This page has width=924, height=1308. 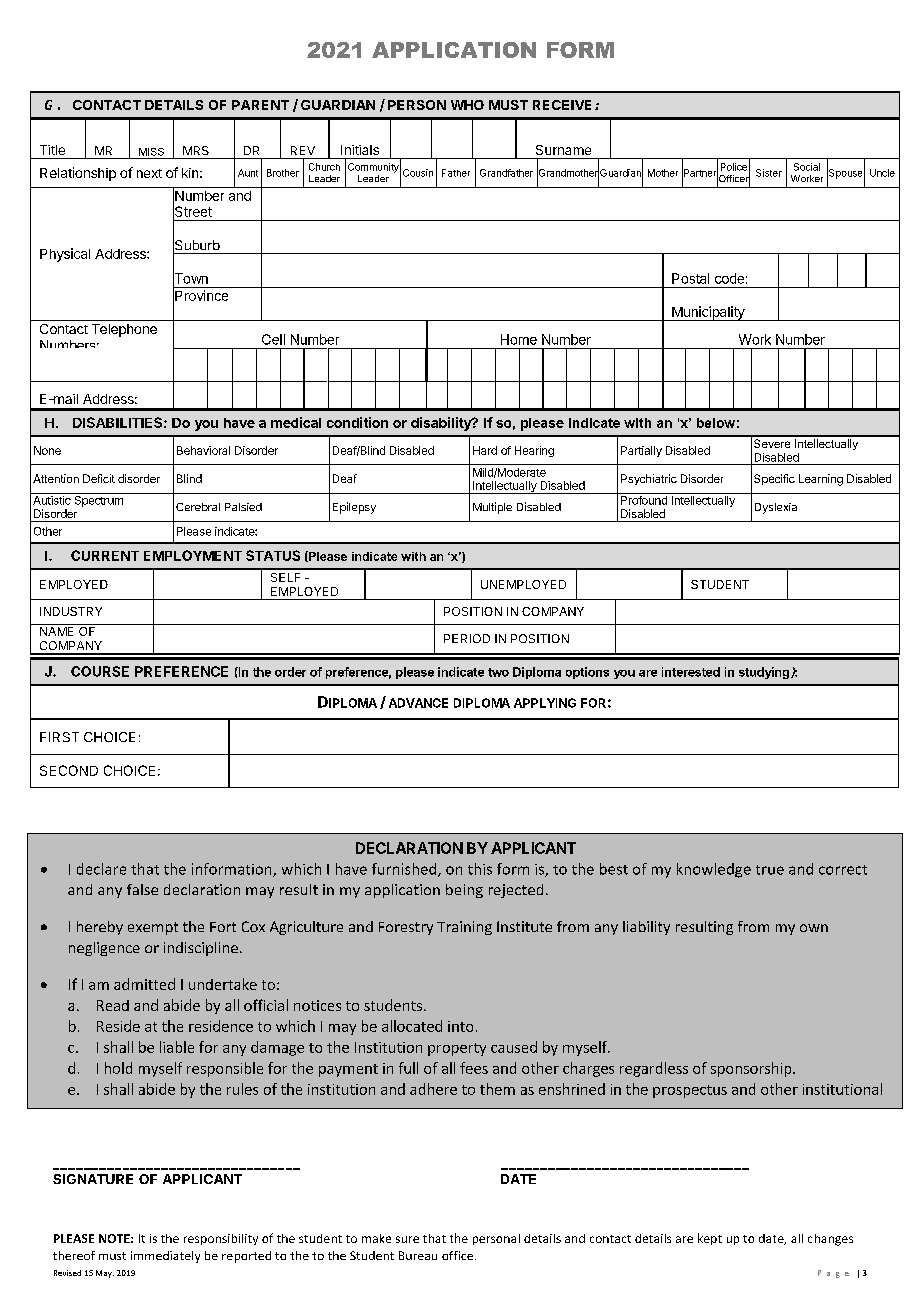 I want to click on Dyslexia, so click(x=776, y=508).
